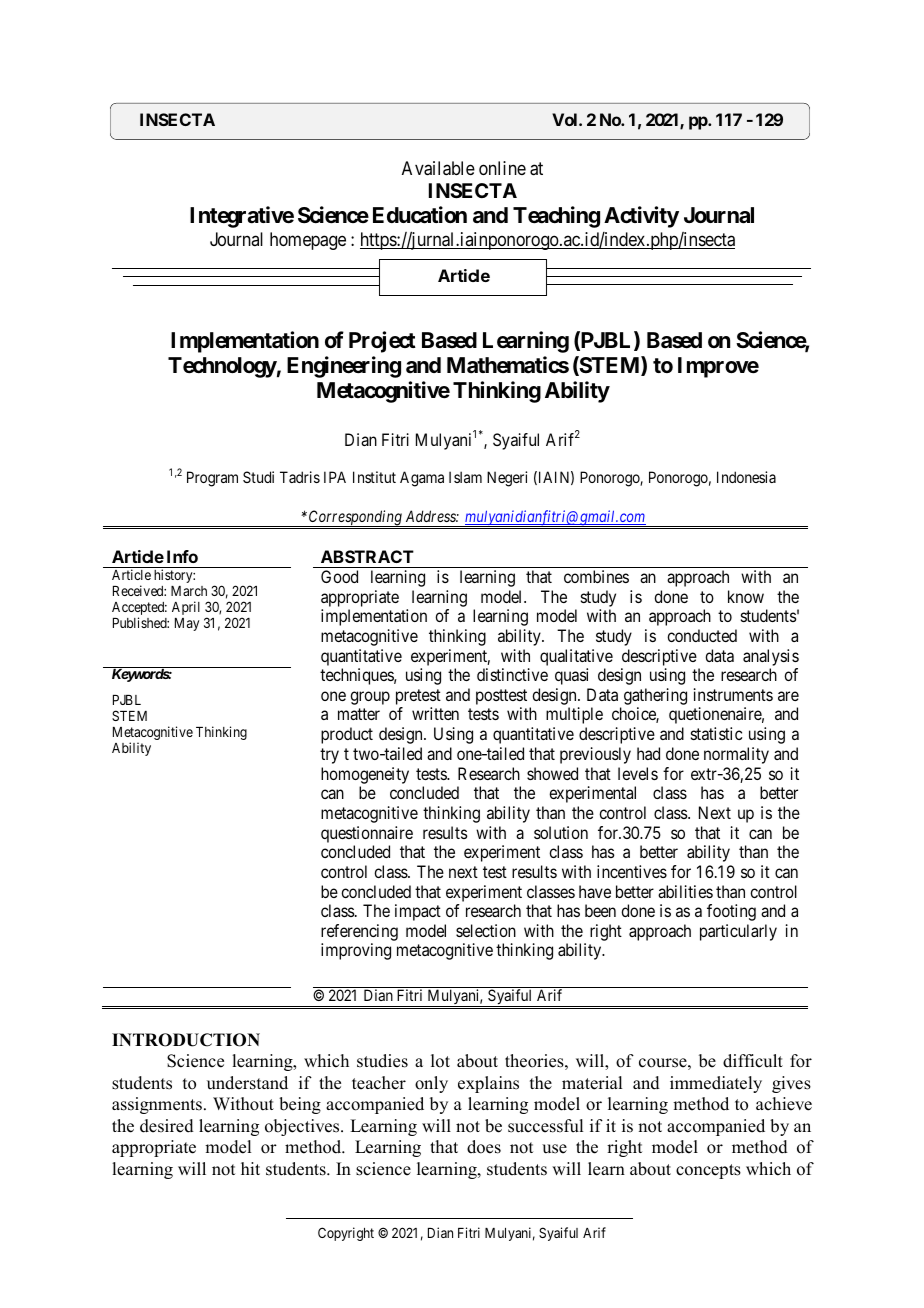 The height and width of the screenshot is (1308, 924). What do you see at coordinates (308, 241) in the screenshot?
I see `homepage` at bounding box center [308, 241].
